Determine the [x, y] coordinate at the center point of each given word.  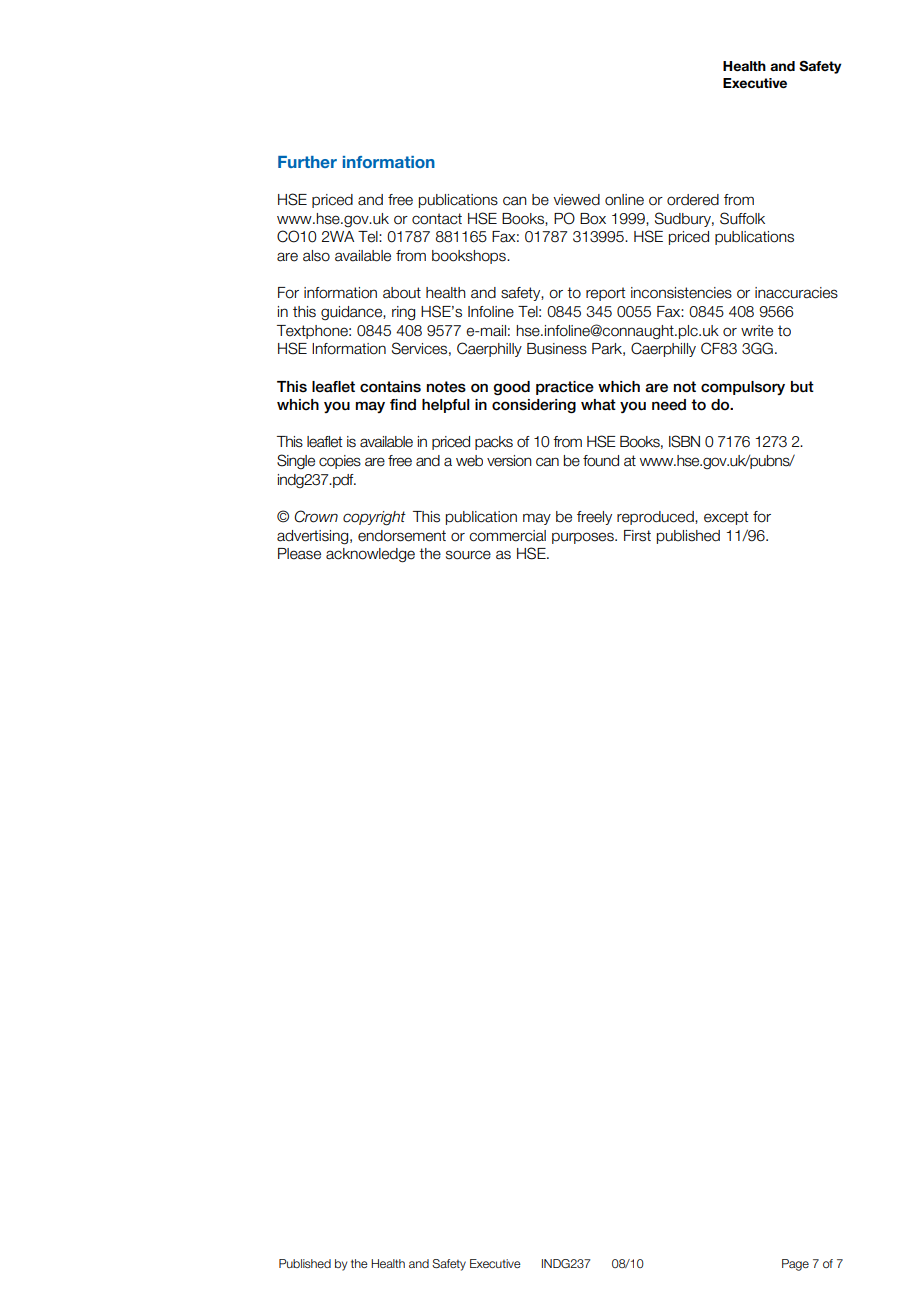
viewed [576, 200]
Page [795, 1265]
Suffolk [742, 218]
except [726, 518]
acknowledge [370, 555]
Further [307, 162]
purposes [584, 538]
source [468, 555]
